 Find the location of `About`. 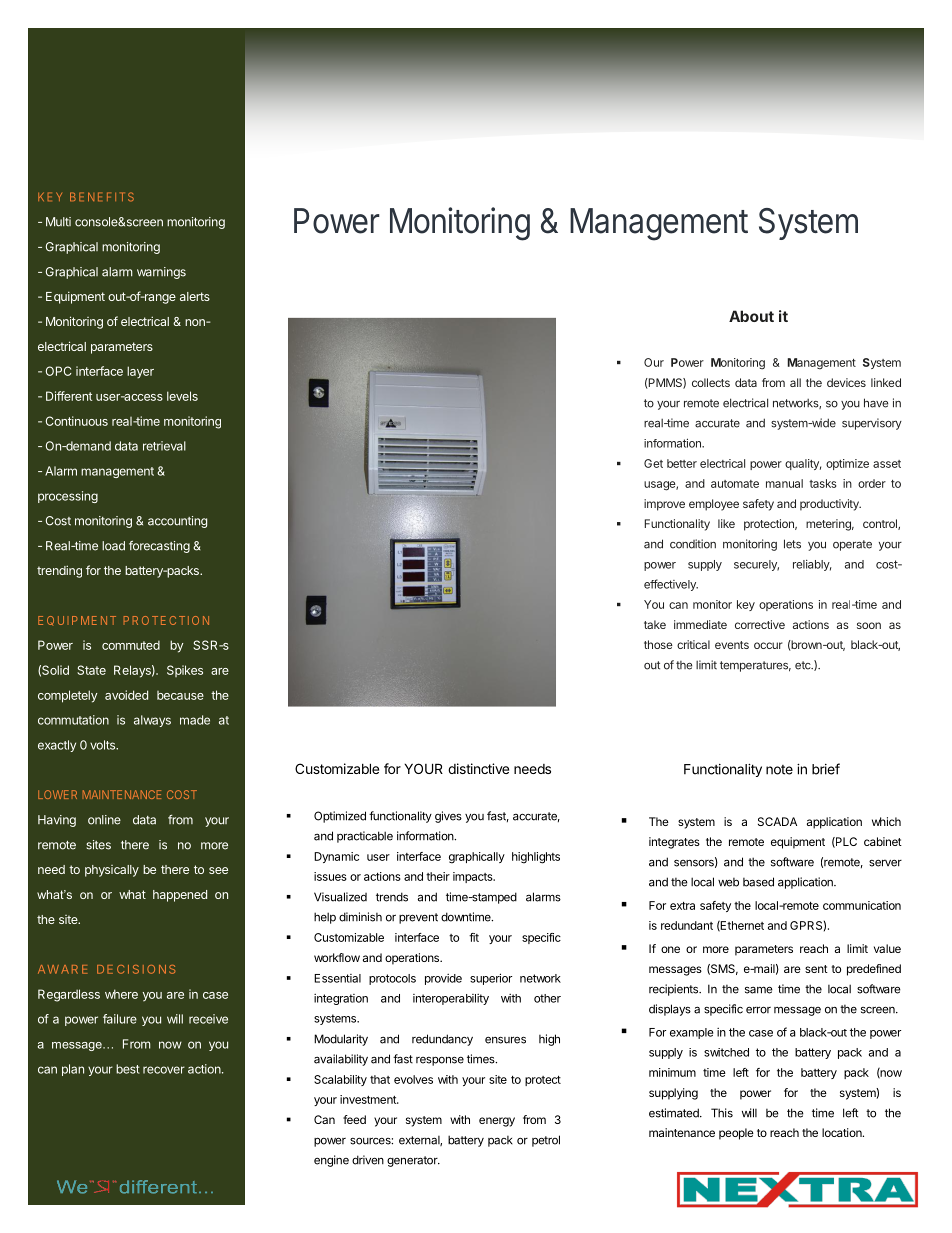

About is located at coordinates (751, 316).
